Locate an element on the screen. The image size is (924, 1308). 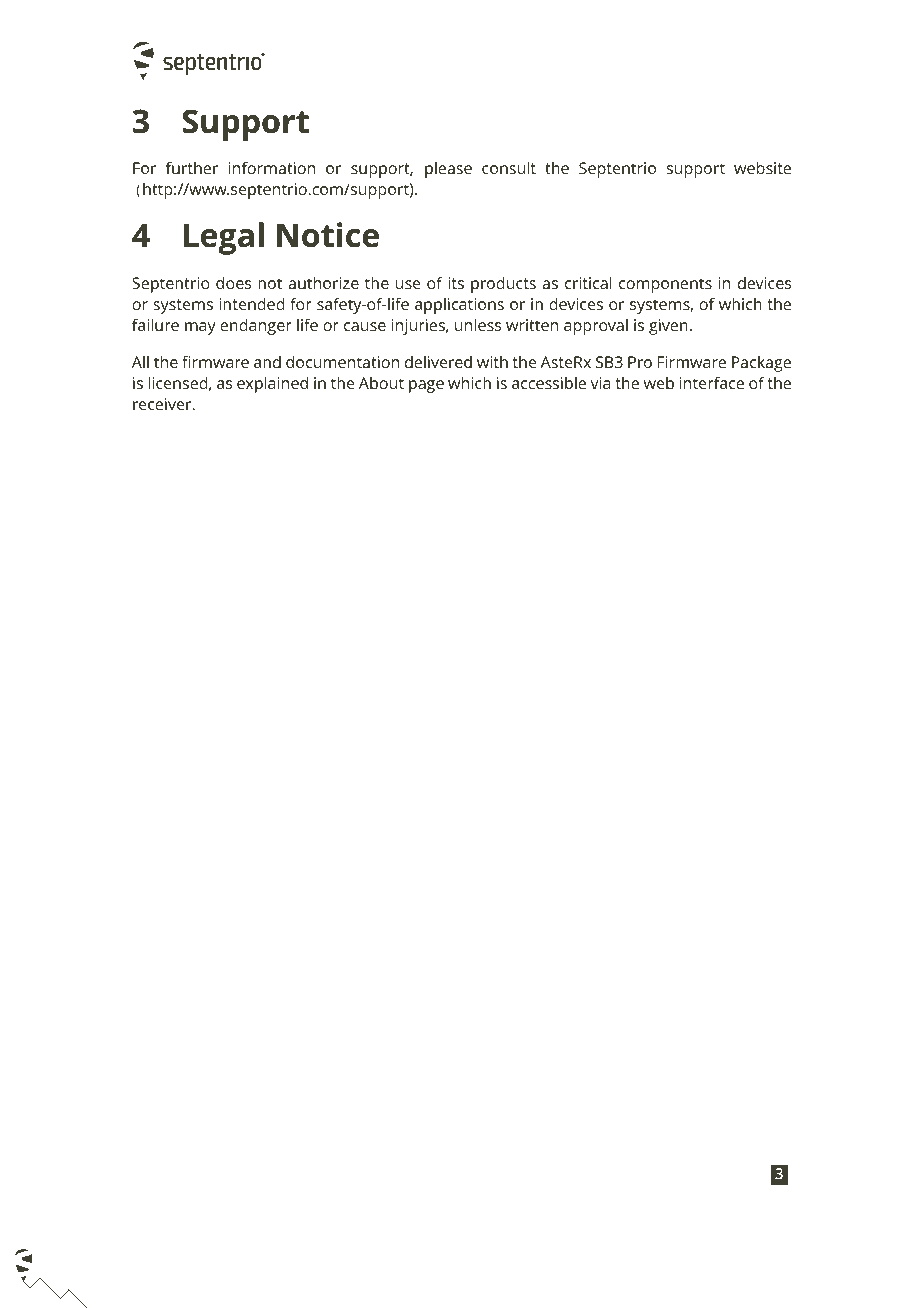
please is located at coordinates (448, 169).
